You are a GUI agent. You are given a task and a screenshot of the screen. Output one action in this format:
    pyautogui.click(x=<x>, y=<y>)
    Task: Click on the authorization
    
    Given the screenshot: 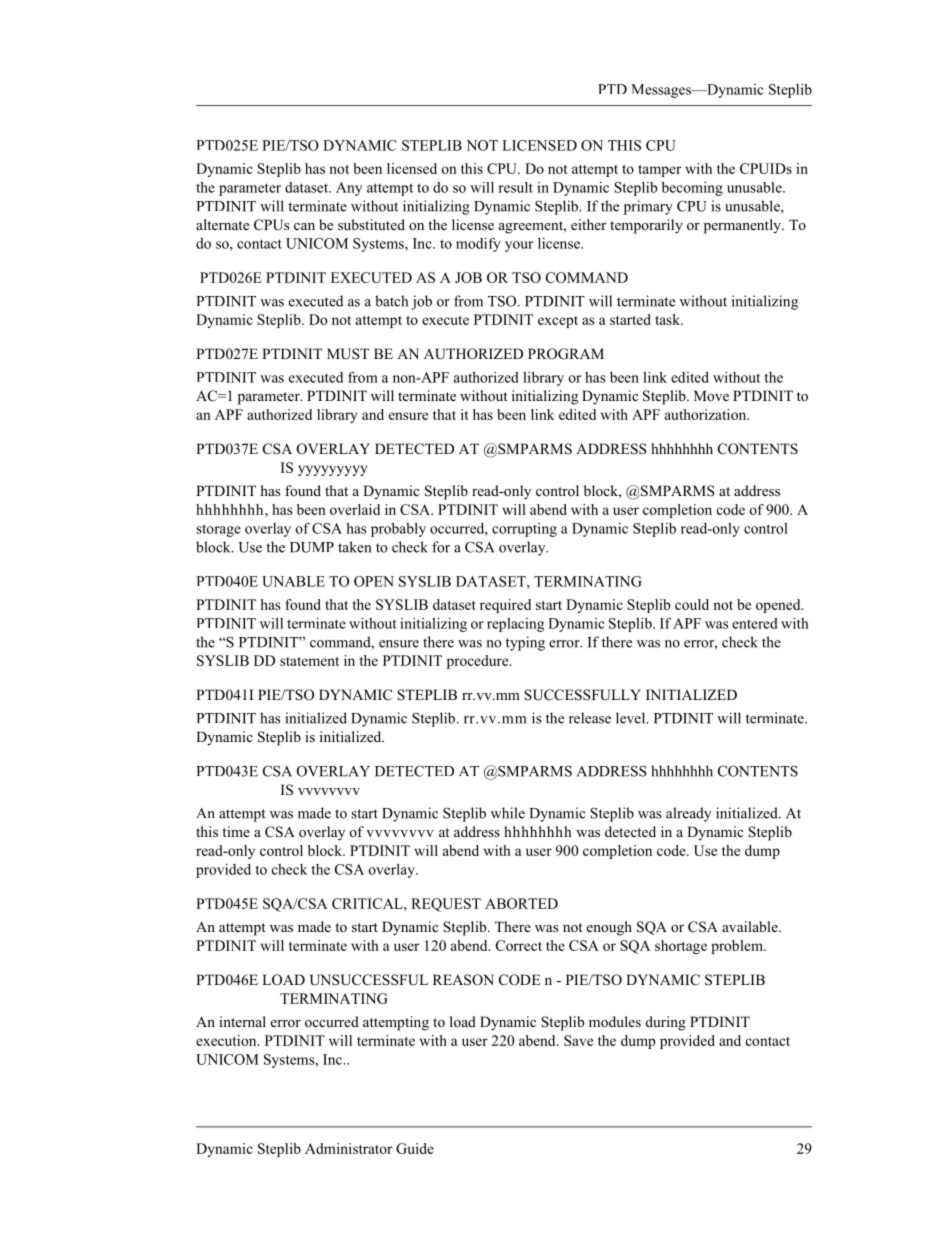 What is the action you would take?
    pyautogui.click(x=707, y=414)
